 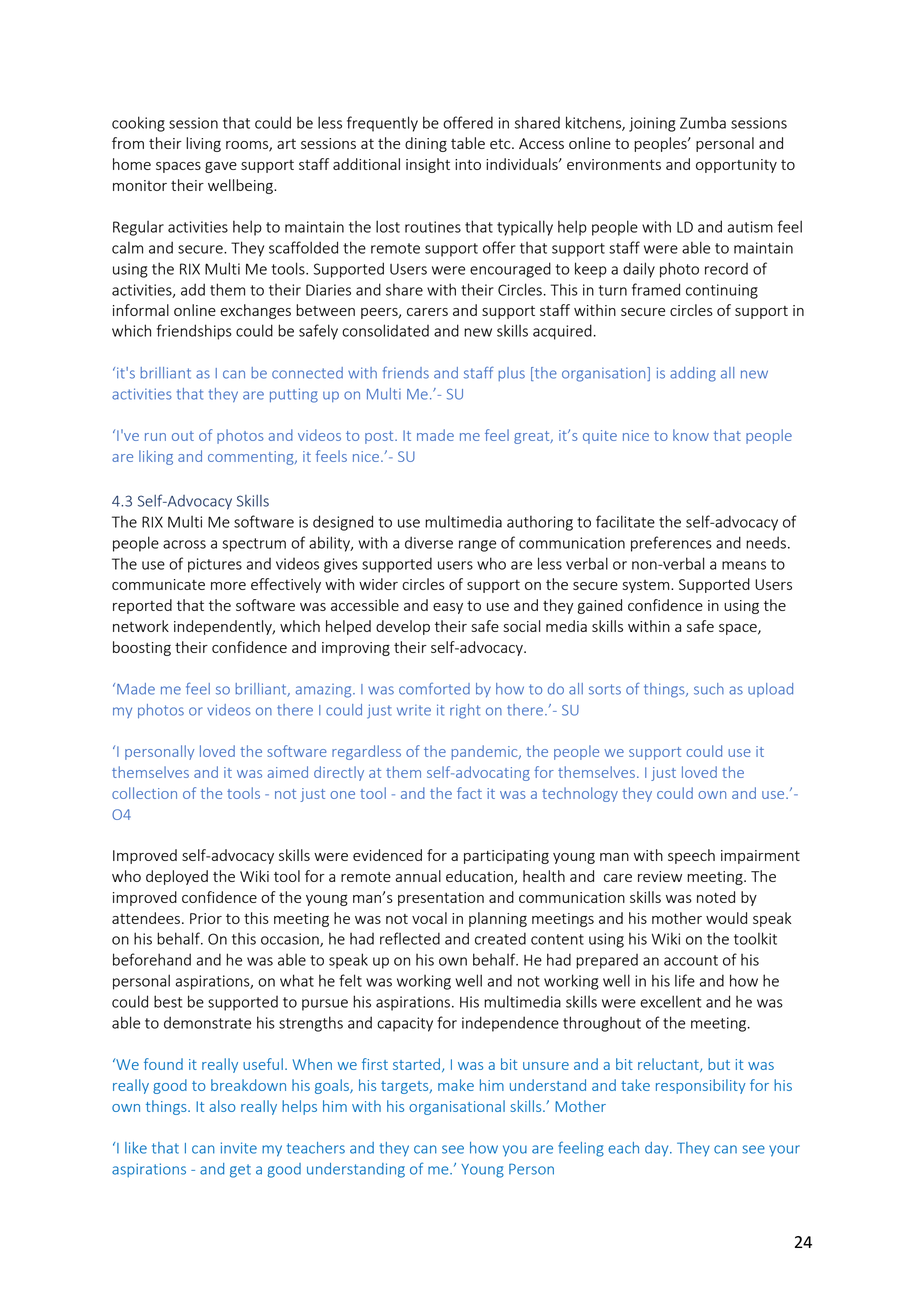 I want to click on into, so click(x=468, y=164).
